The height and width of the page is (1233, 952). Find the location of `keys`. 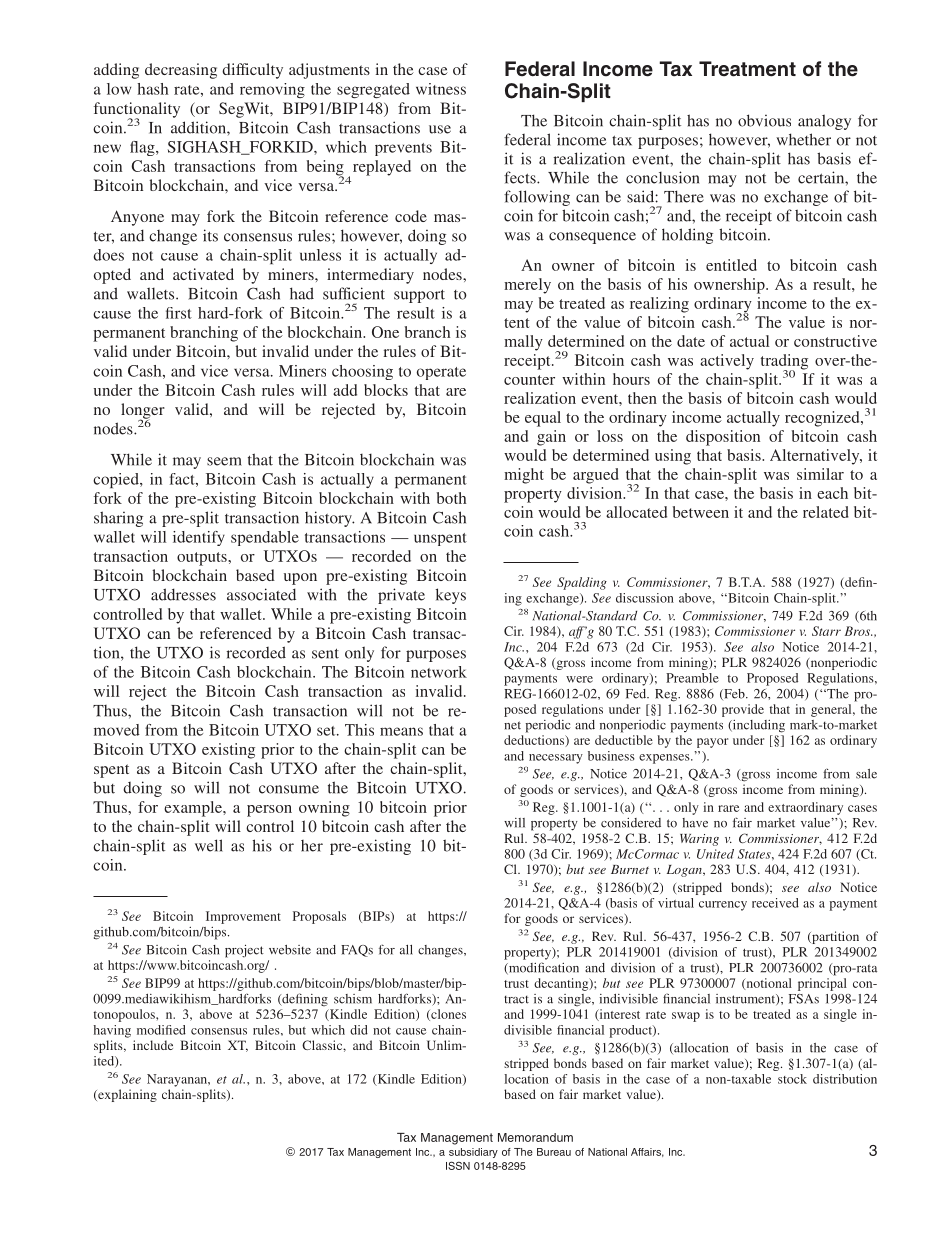

keys is located at coordinates (451, 596).
